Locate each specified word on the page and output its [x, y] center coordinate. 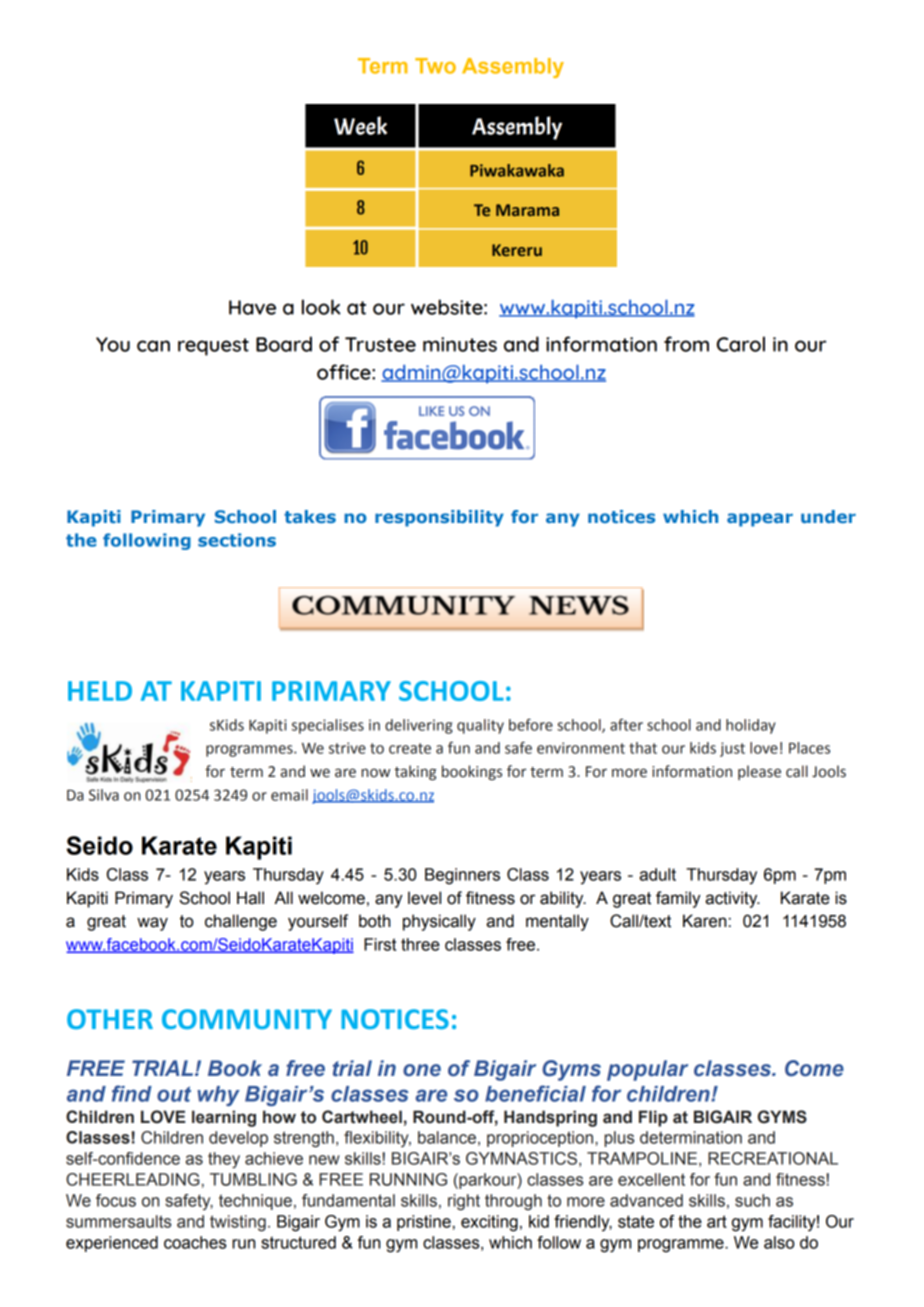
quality [480, 726]
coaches [195, 1242]
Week [360, 125]
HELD [100, 691]
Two [435, 66]
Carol [741, 344]
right [464, 1202]
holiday [751, 726]
